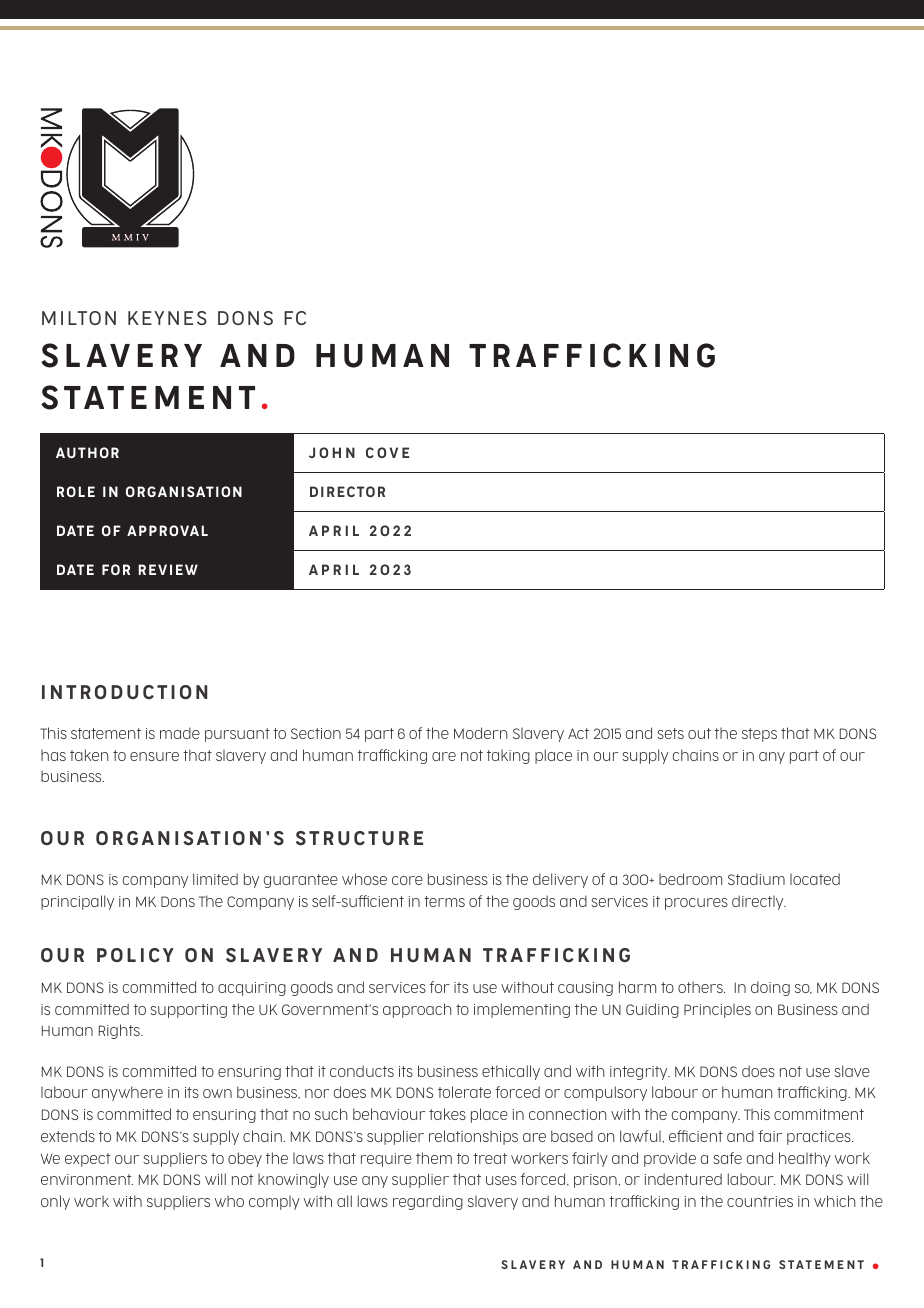 This page has width=924, height=1308. What do you see at coordinates (332, 452) in the page?
I see `JOHN` at bounding box center [332, 452].
